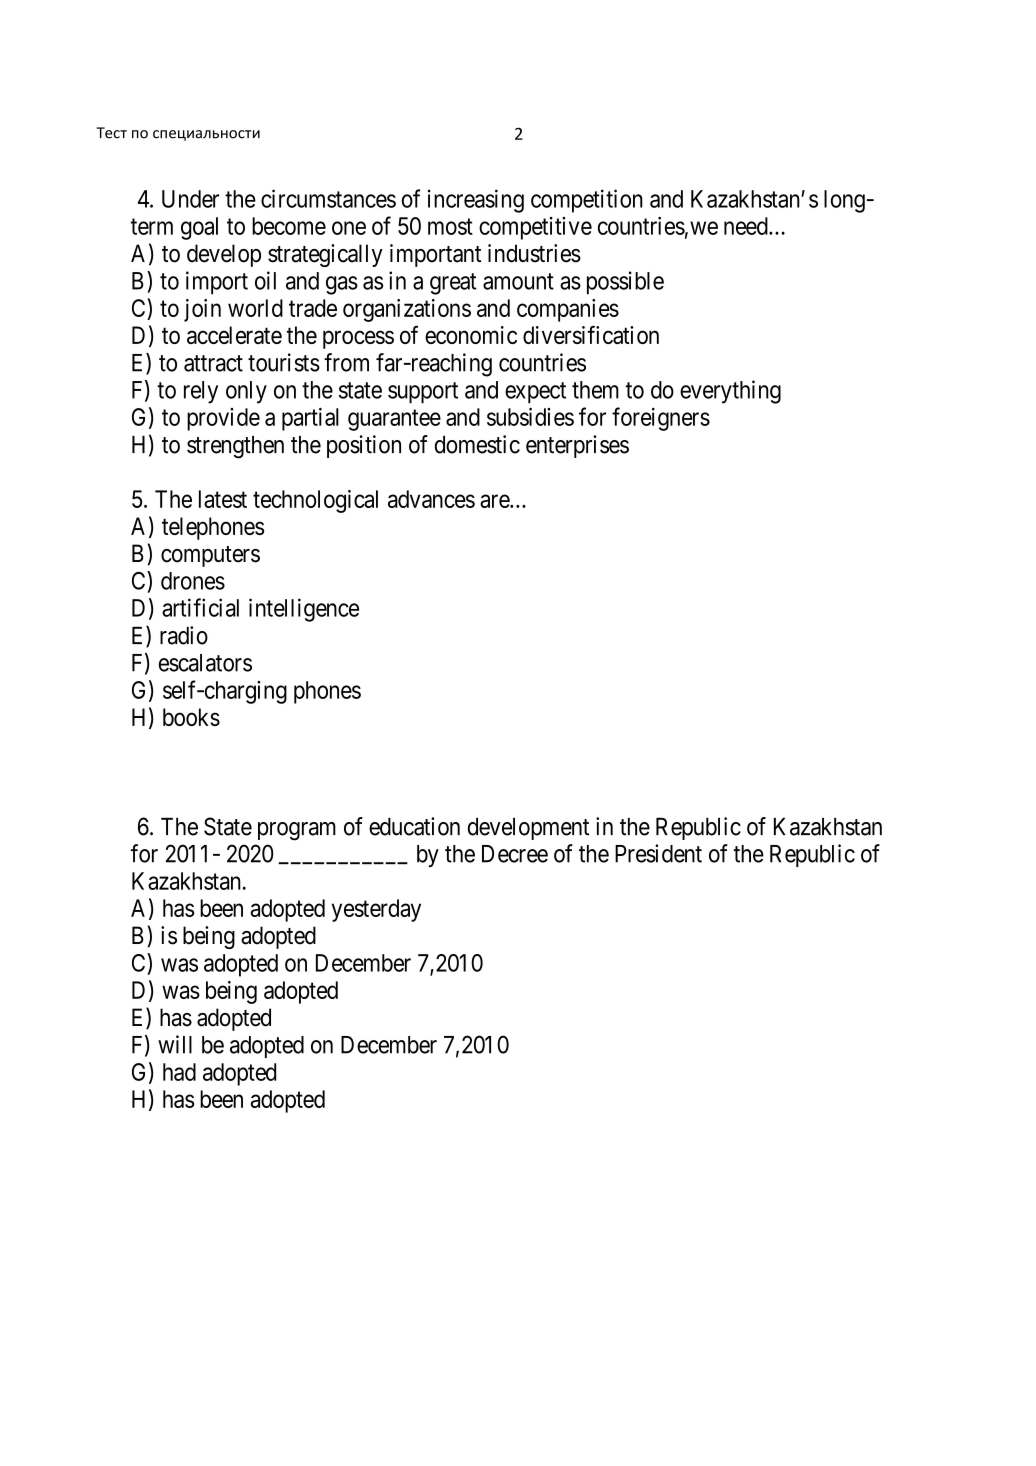  I want to click on are, so click(495, 501).
